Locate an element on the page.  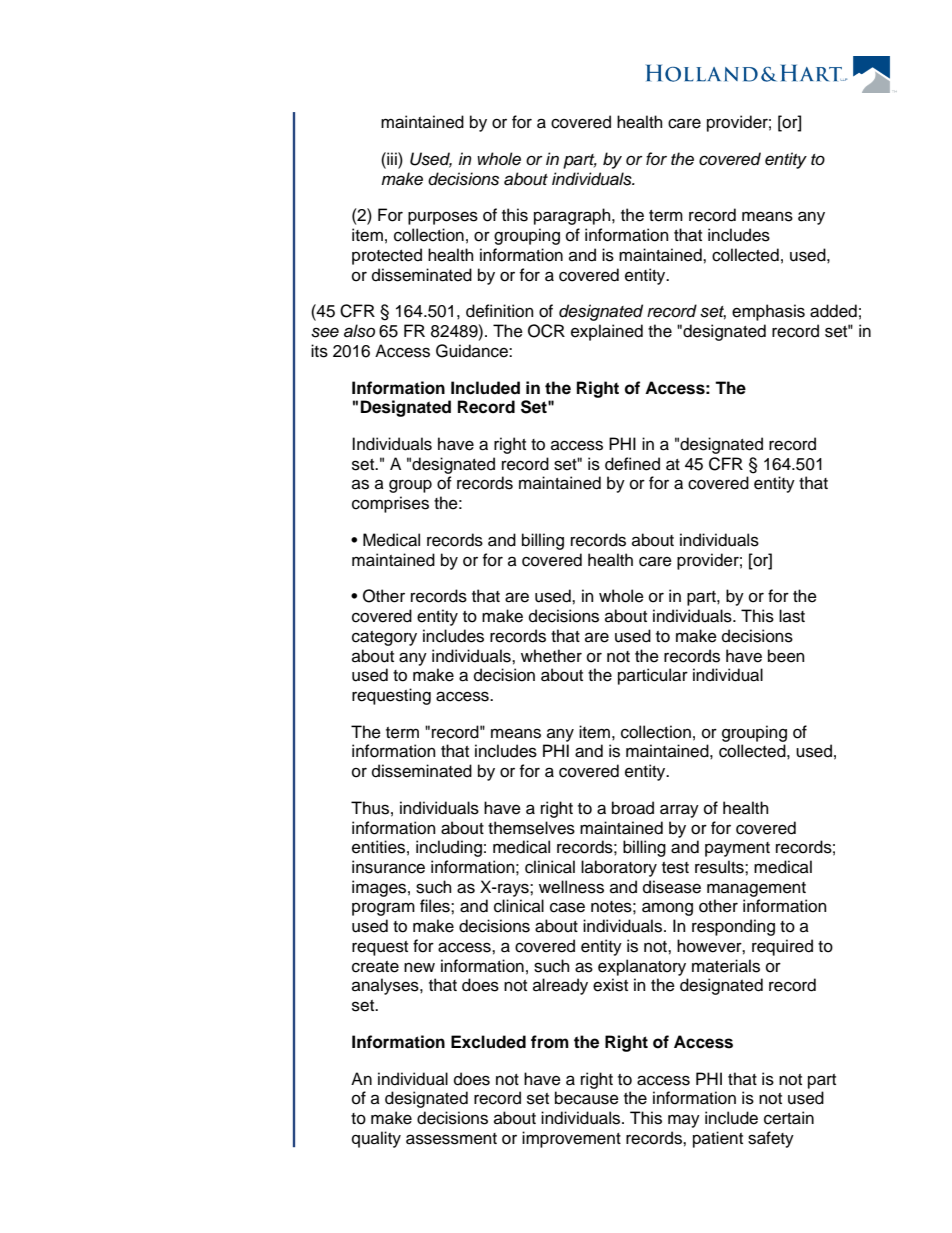
paragraph is located at coordinates (573, 216).
